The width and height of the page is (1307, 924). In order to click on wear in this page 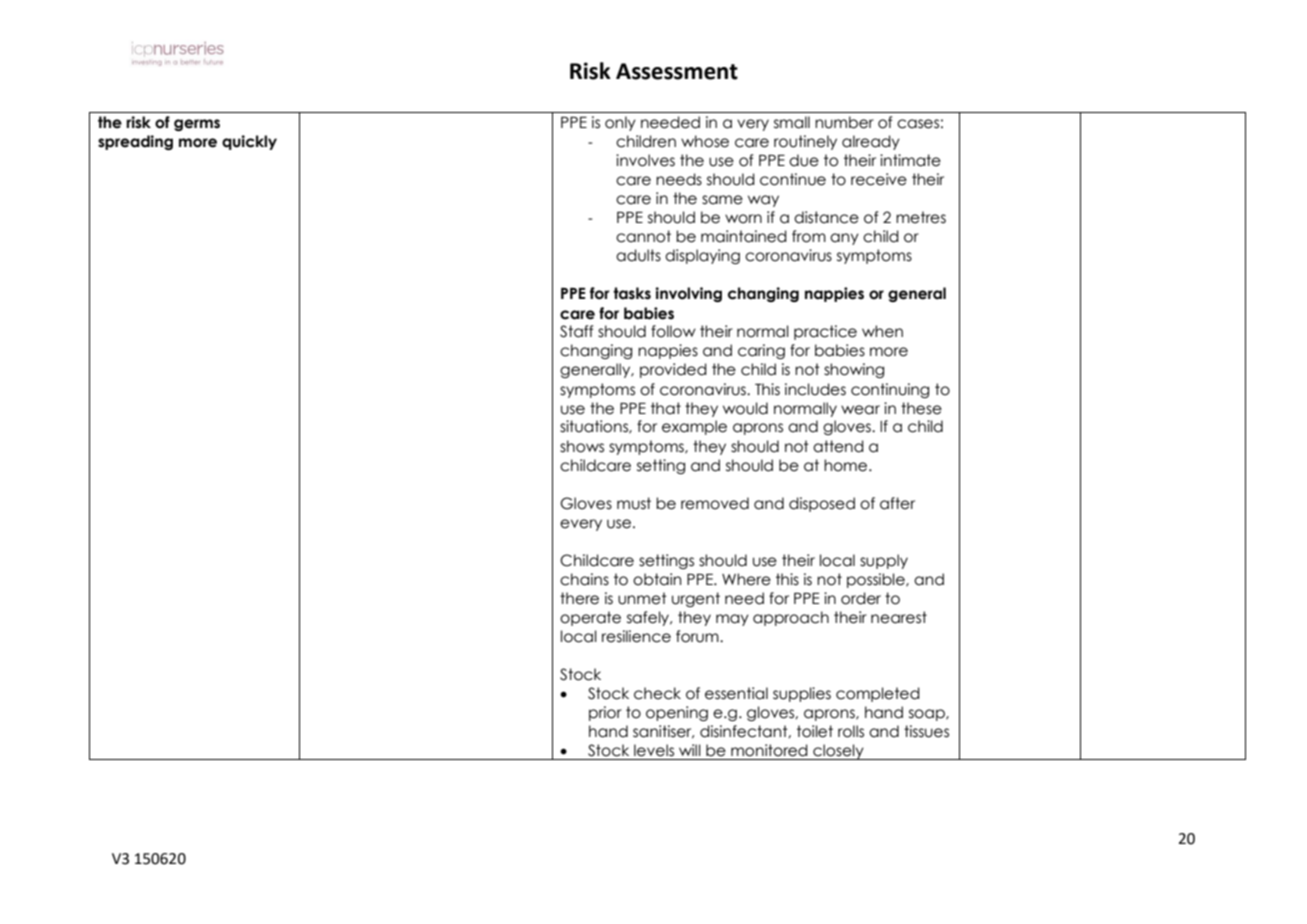, I will do `click(860, 410)`.
